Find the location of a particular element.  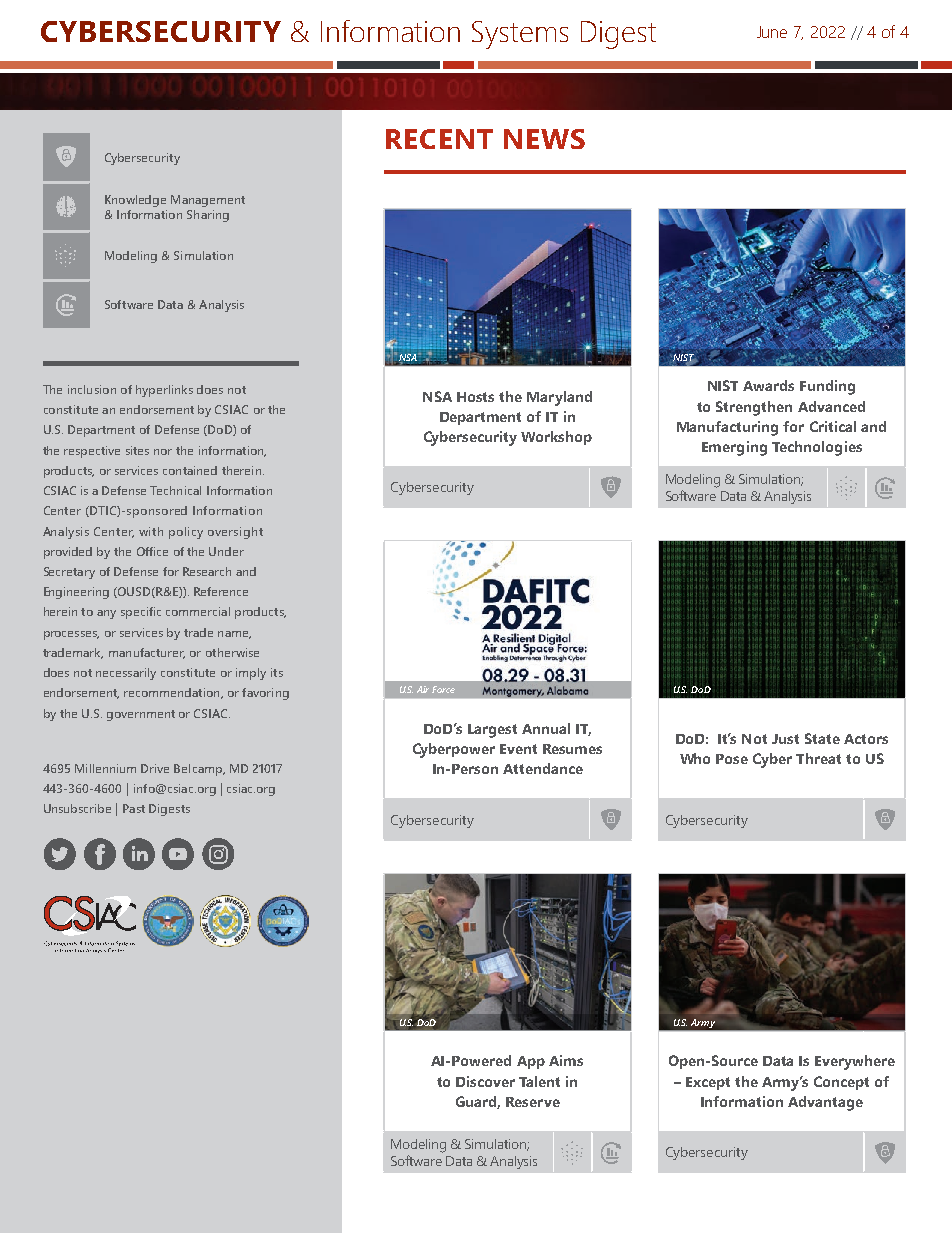

Emerging is located at coordinates (734, 448).
